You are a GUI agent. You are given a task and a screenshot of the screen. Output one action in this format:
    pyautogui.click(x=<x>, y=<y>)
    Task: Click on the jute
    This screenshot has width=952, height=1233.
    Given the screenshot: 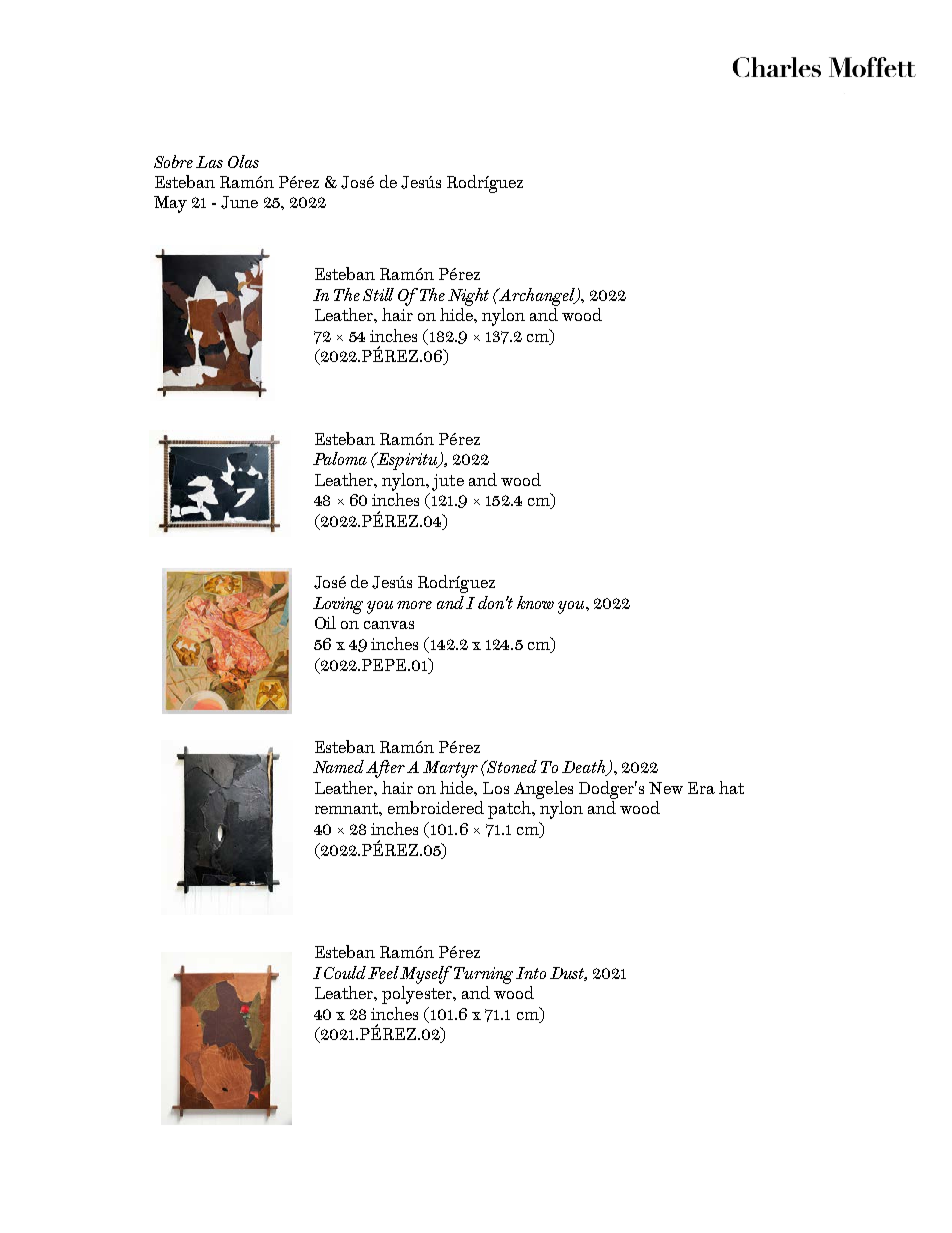 What is the action you would take?
    pyautogui.click(x=448, y=482)
